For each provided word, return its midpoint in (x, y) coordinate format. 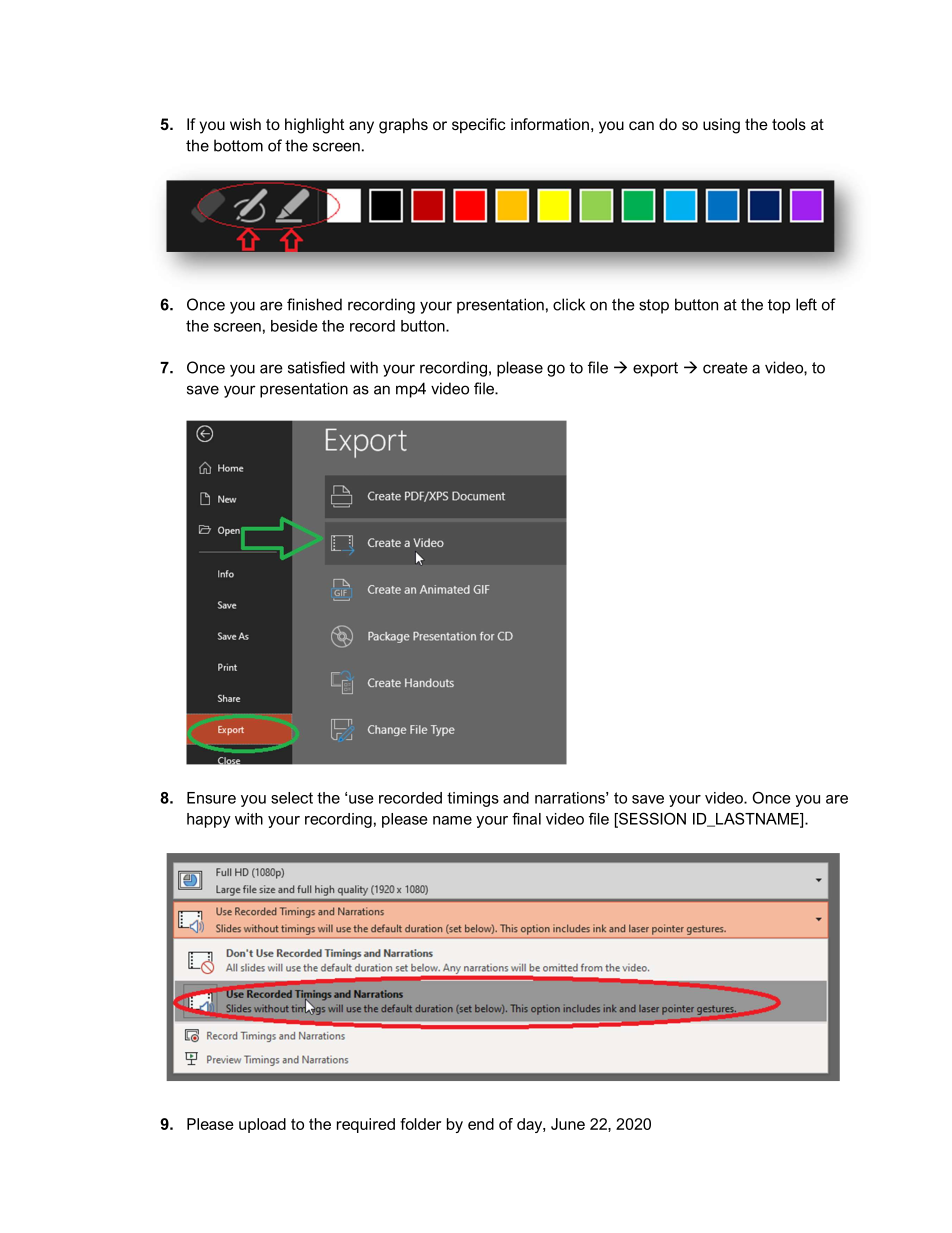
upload (262, 1125)
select (292, 798)
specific (479, 125)
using (721, 126)
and (516, 798)
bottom (238, 145)
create (725, 368)
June (568, 1124)
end (481, 1124)
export (655, 369)
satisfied (316, 367)
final (526, 818)
